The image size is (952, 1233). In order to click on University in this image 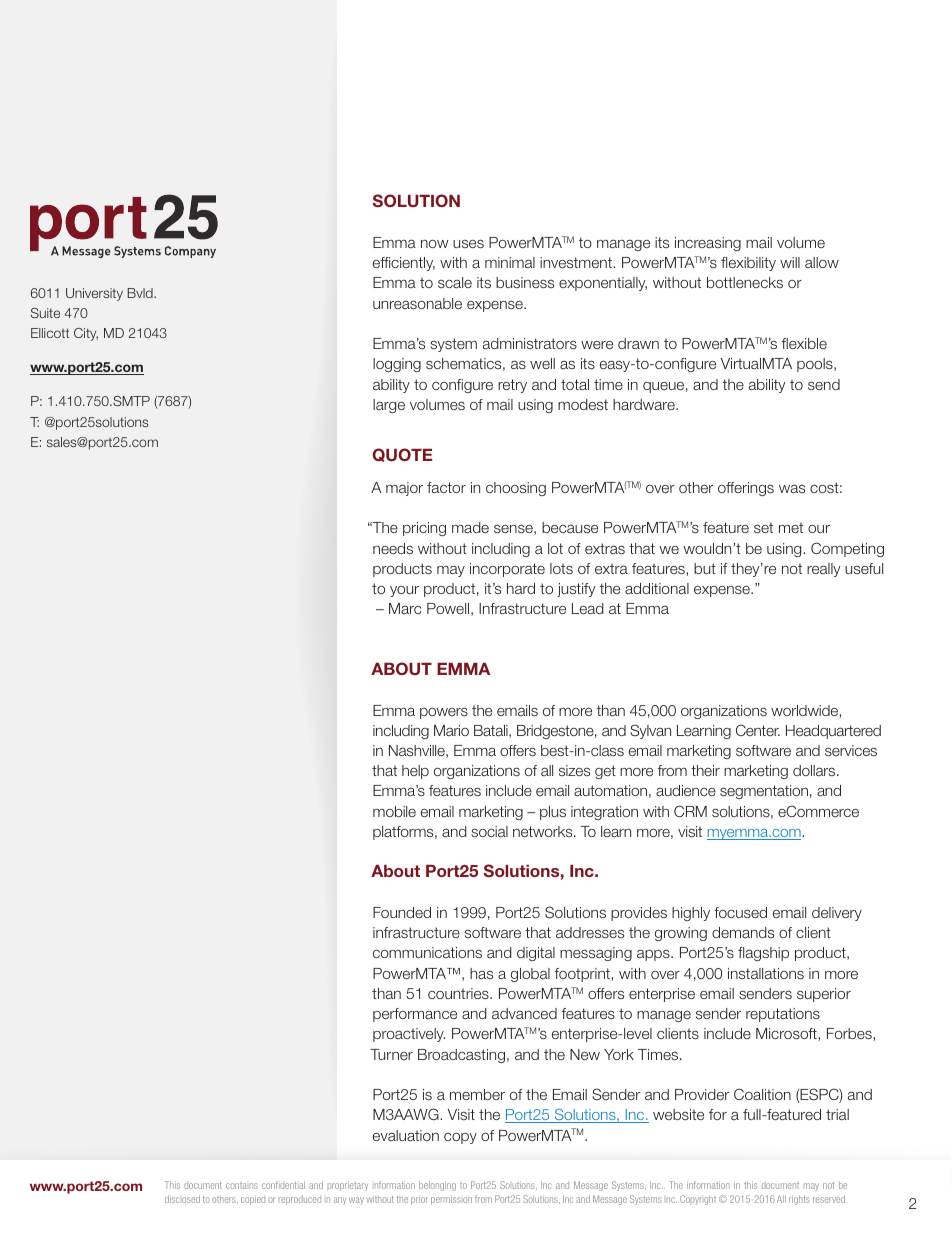, I will do `click(94, 294)`.
